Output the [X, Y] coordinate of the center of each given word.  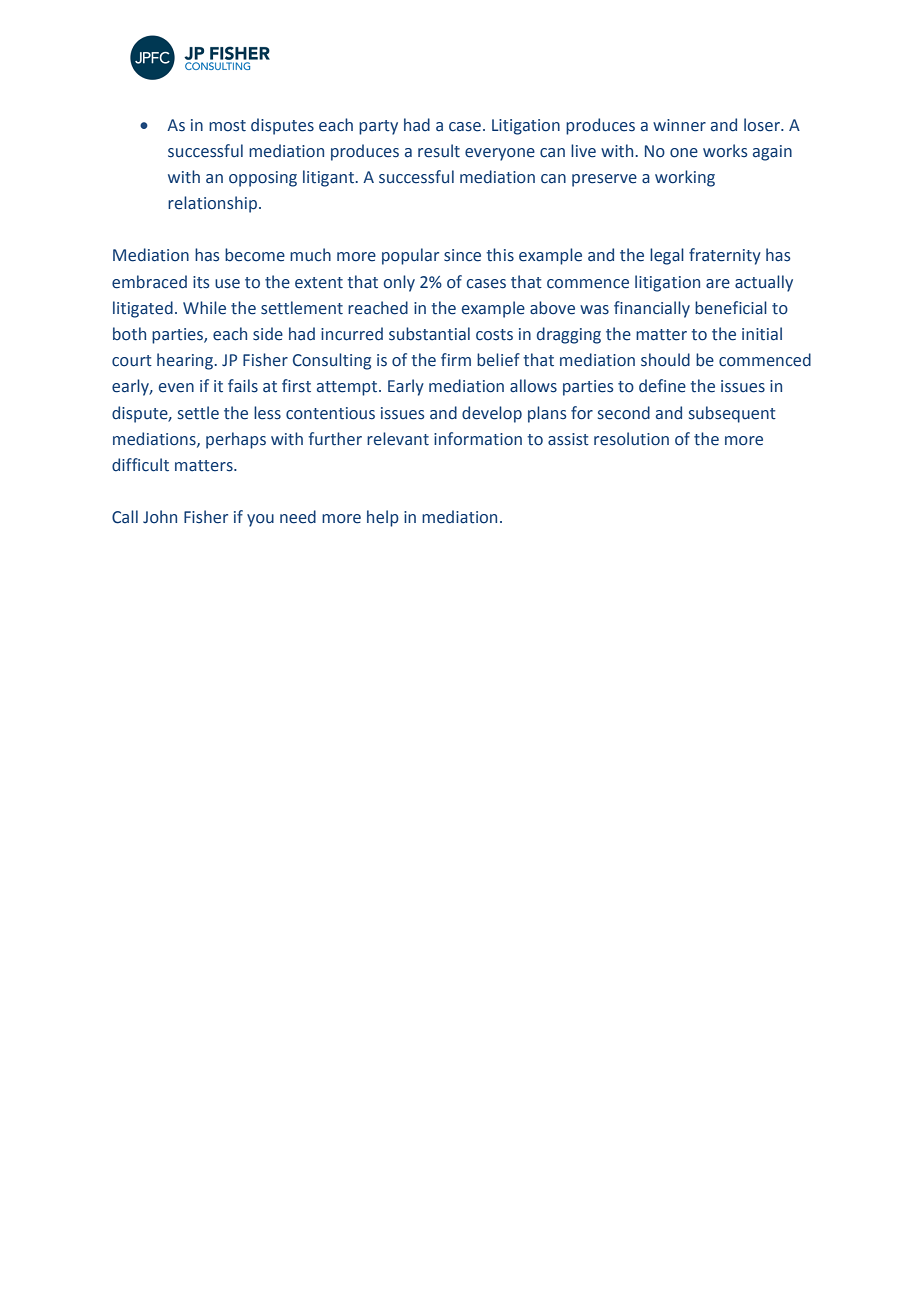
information [478, 439]
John [160, 517]
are [718, 284]
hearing [186, 361]
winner [679, 125]
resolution [631, 439]
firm [456, 359]
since [462, 255]
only [399, 283]
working [685, 178]
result [439, 151]
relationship [212, 204]
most [227, 126]
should [665, 360]
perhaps [236, 440]
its [201, 282]
